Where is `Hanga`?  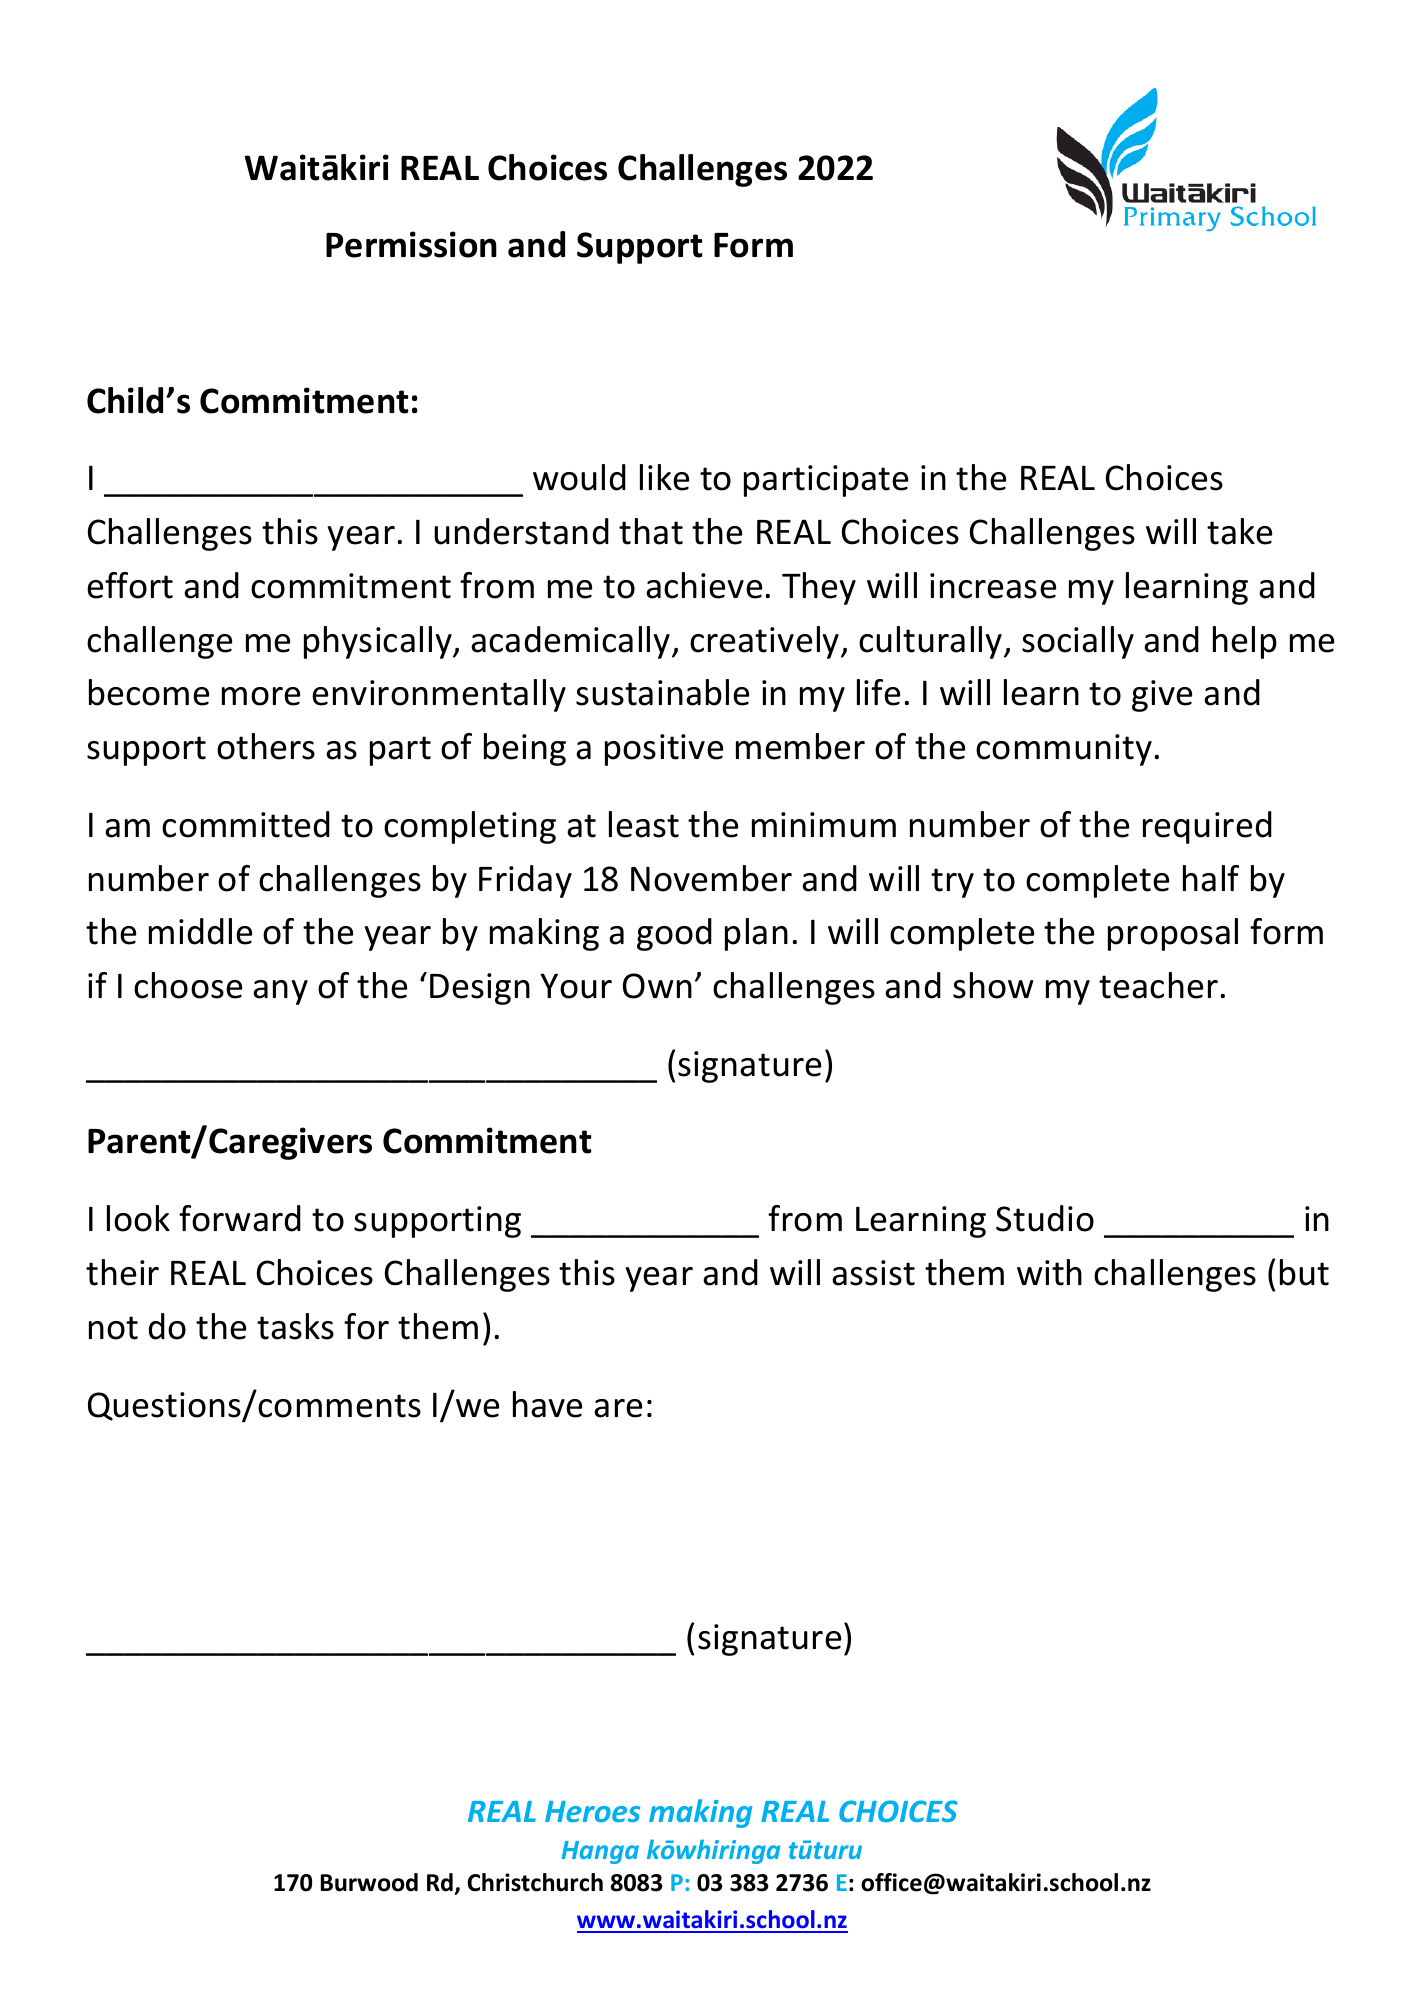
Hanga is located at coordinates (600, 1852).
